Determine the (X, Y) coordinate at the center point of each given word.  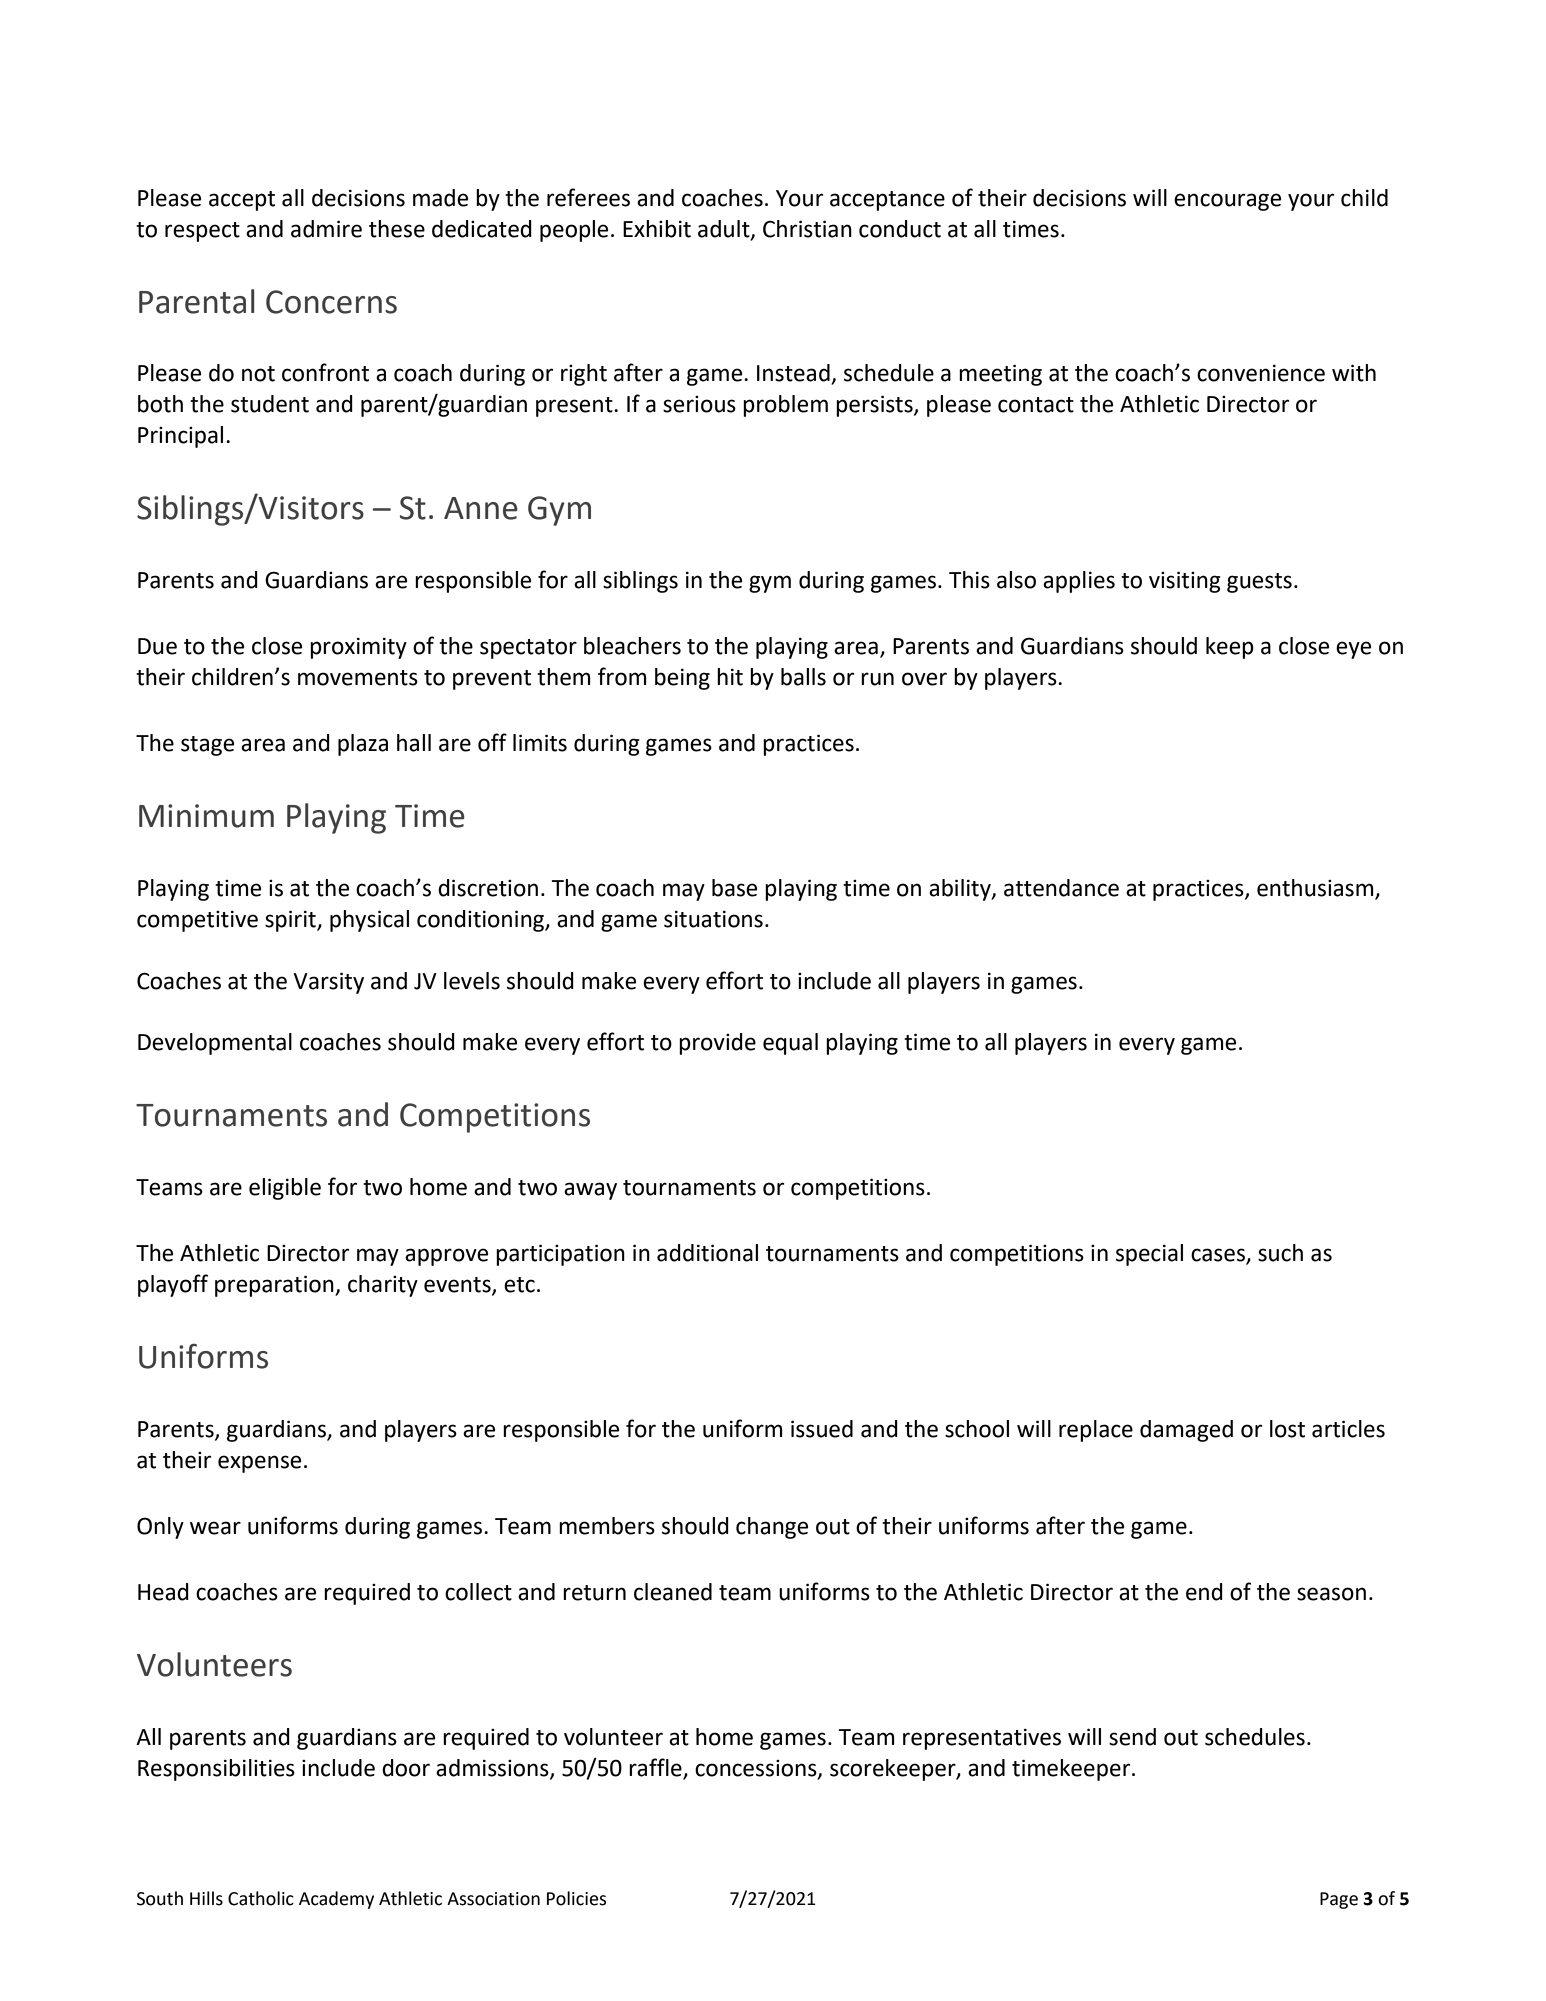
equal (790, 1044)
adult (725, 229)
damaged (1186, 1431)
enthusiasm (1316, 889)
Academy (336, 1900)
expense (259, 1464)
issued (822, 1429)
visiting (1185, 582)
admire (326, 229)
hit (730, 677)
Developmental (215, 1044)
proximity (358, 648)
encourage (1227, 202)
